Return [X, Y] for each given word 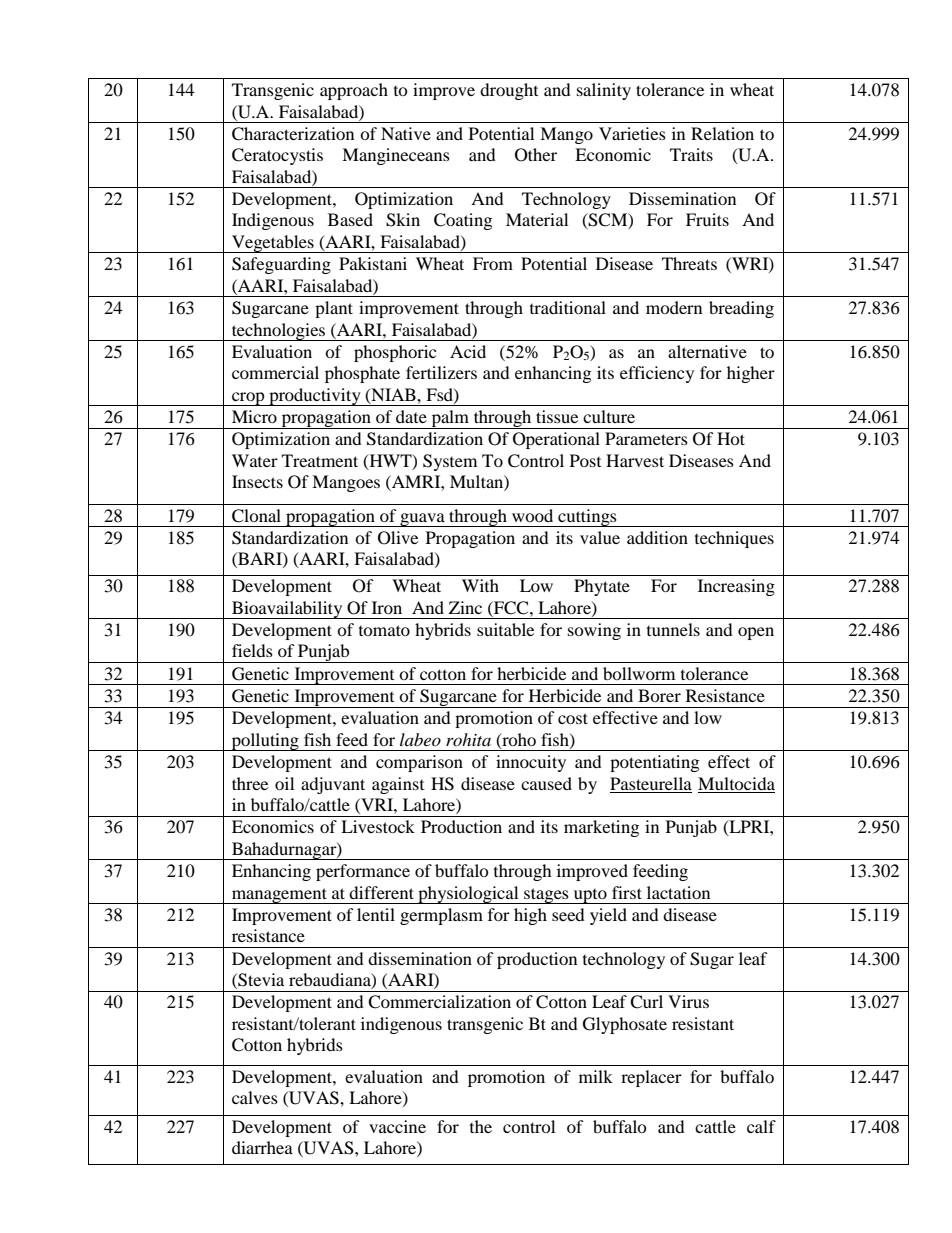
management [279, 896]
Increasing [736, 587]
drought [509, 91]
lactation [678, 892]
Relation [722, 133]
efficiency [657, 374]
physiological [468, 895]
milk [596, 1076]
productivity [315, 397]
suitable [505, 629]
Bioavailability [287, 610]
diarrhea [262, 1147]
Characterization [293, 134]
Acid [468, 351]
